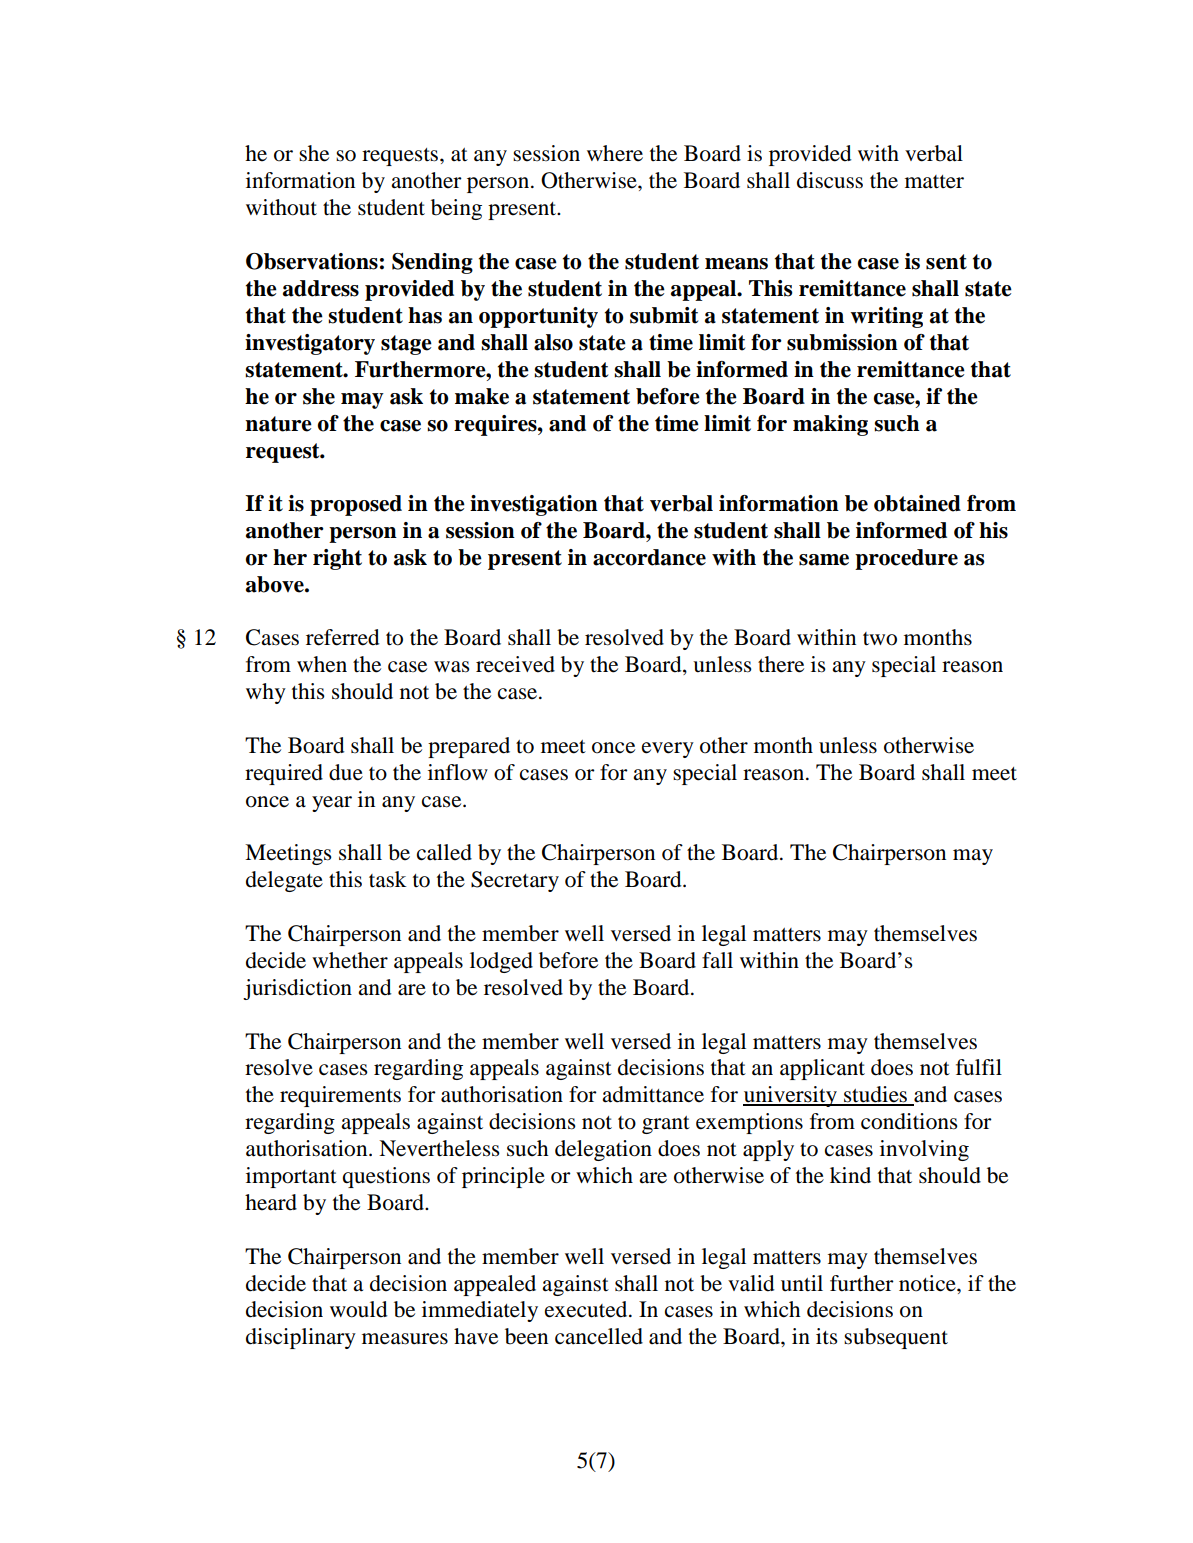  I want to click on discuss, so click(830, 180).
